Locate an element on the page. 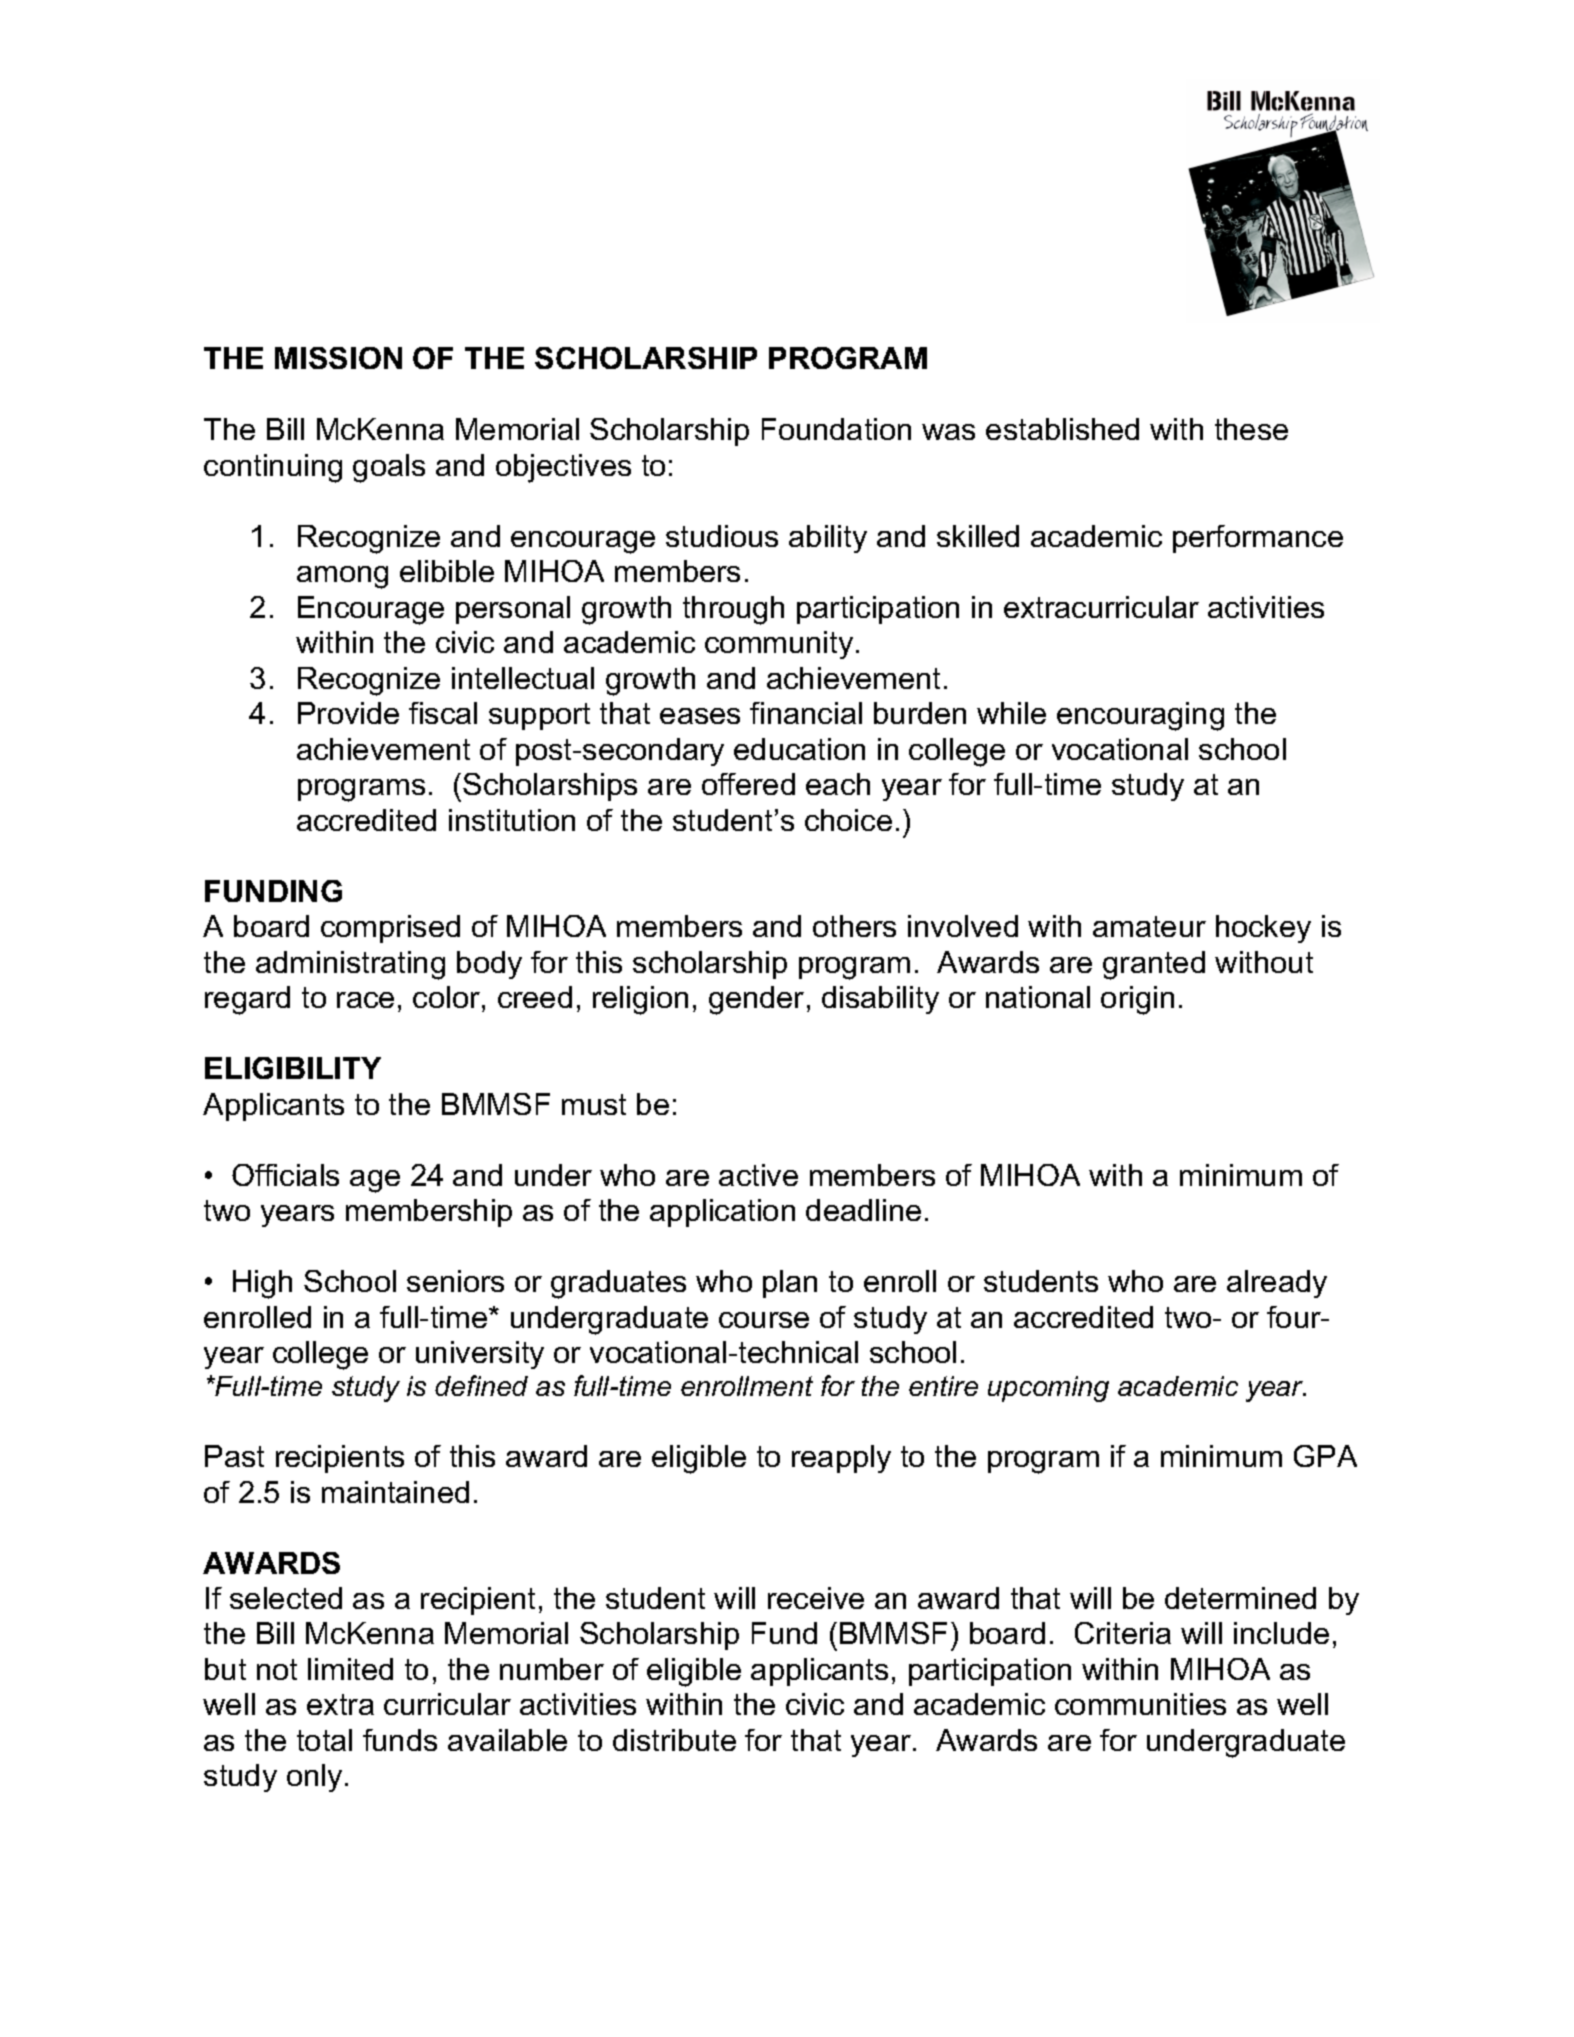  GPA is located at coordinates (1325, 1456).
